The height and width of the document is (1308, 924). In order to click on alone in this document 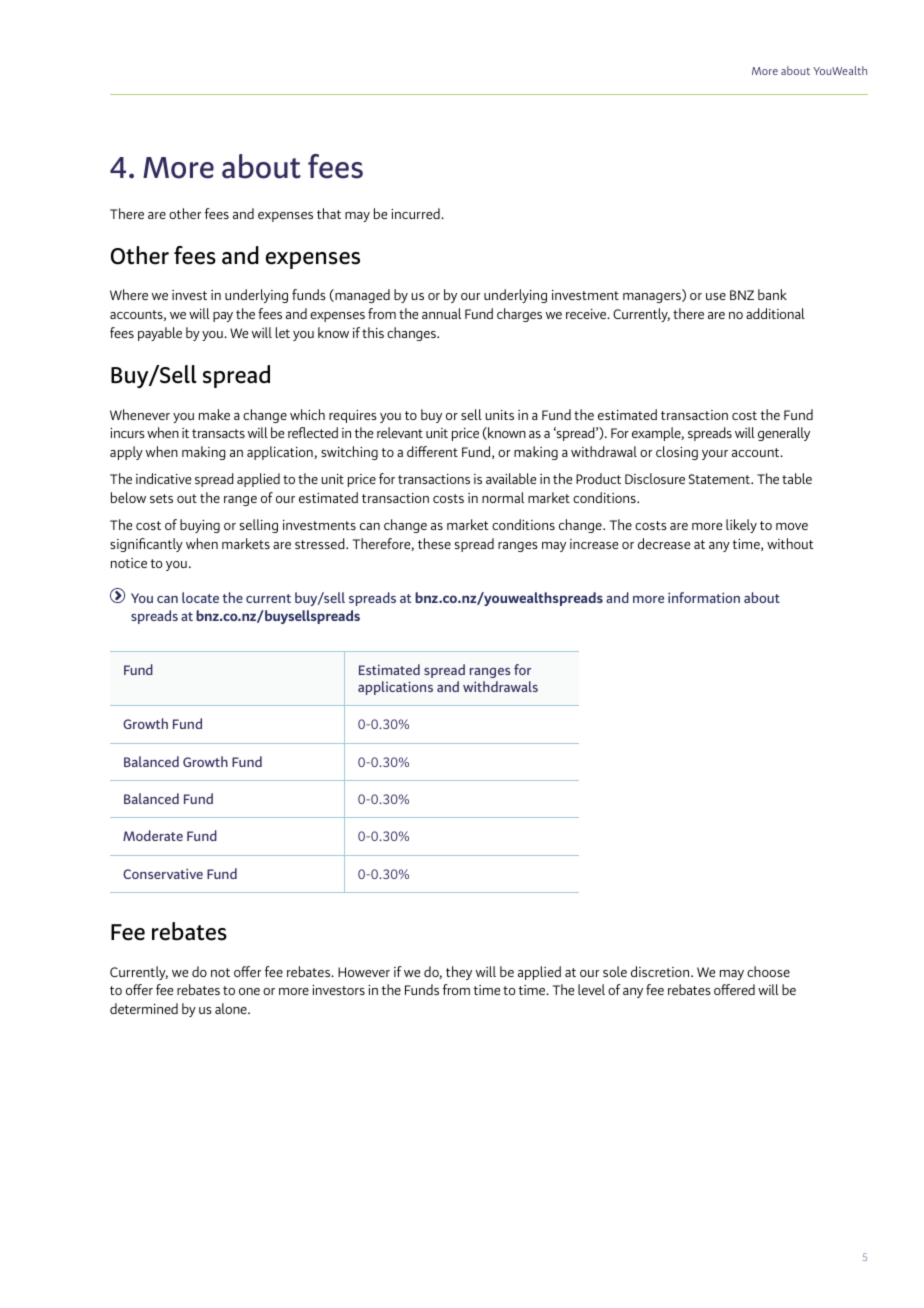, I will do `click(232, 1008)`.
